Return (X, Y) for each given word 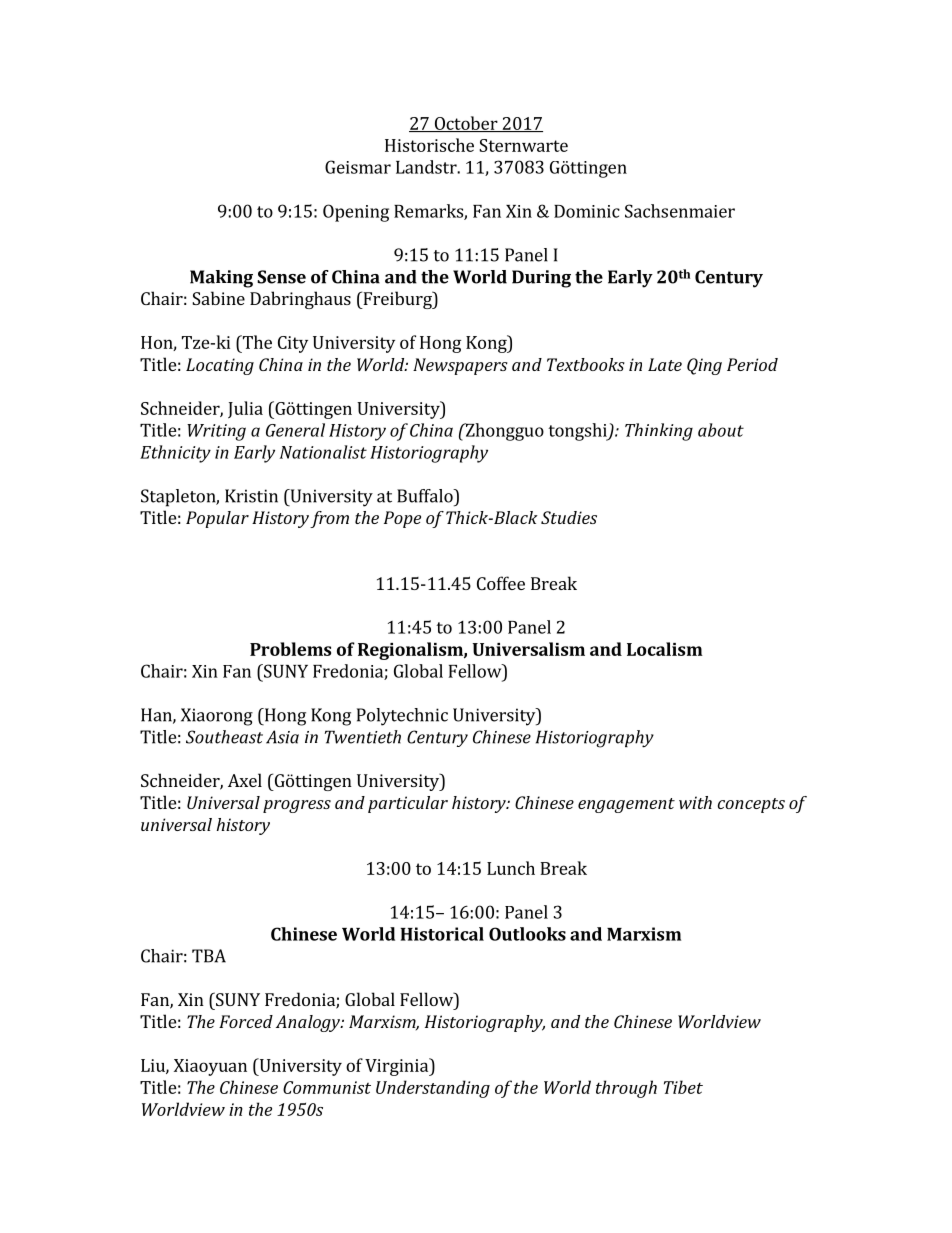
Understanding (433, 1089)
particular (408, 804)
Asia (282, 737)
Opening (356, 213)
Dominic (587, 211)
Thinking (659, 432)
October (466, 124)
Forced (246, 1021)
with (695, 802)
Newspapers (460, 366)
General (295, 430)
